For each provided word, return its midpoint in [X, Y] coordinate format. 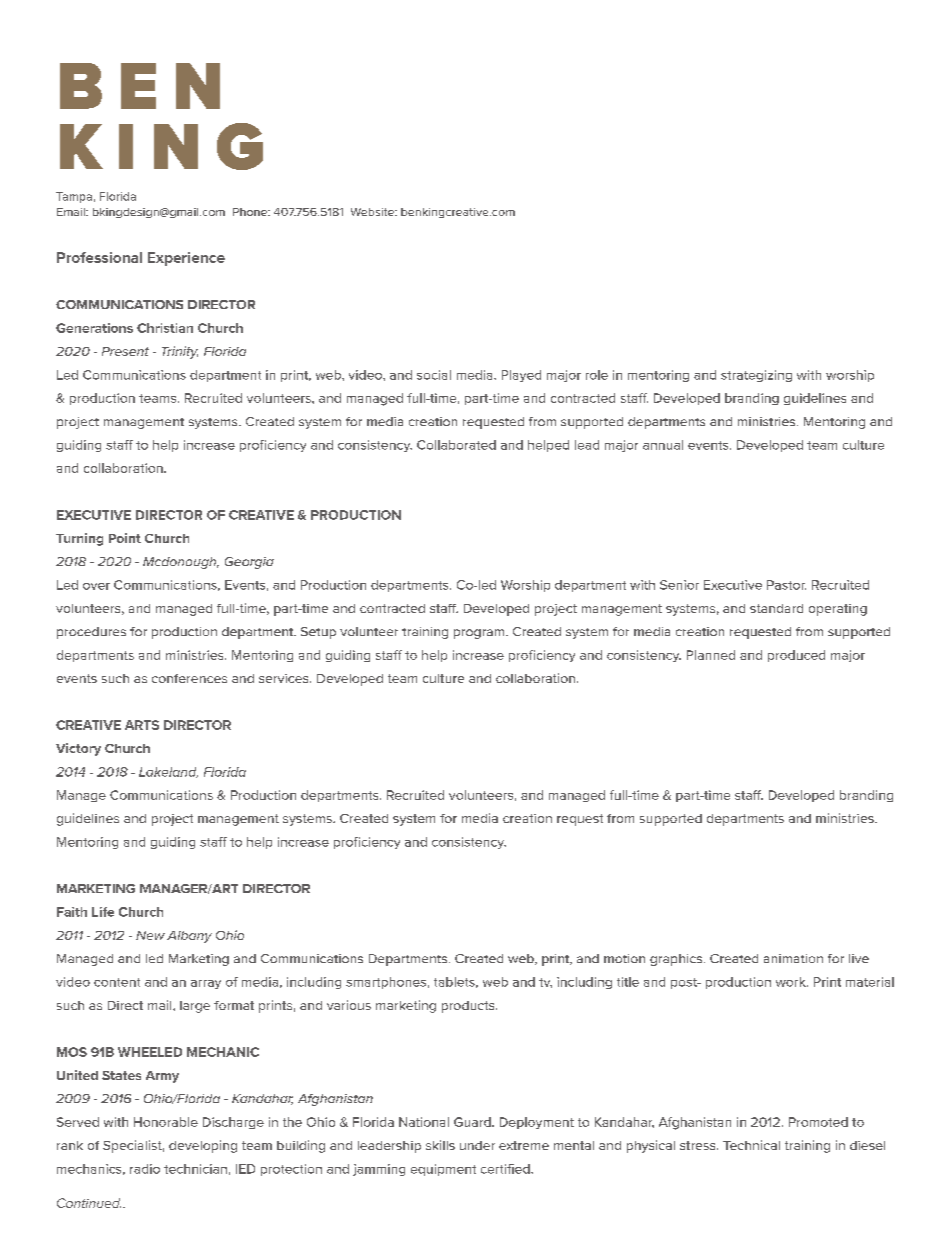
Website [373, 212]
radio [145, 1169]
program [480, 634]
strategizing [756, 376]
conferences [189, 678]
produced [796, 656]
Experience [186, 259]
